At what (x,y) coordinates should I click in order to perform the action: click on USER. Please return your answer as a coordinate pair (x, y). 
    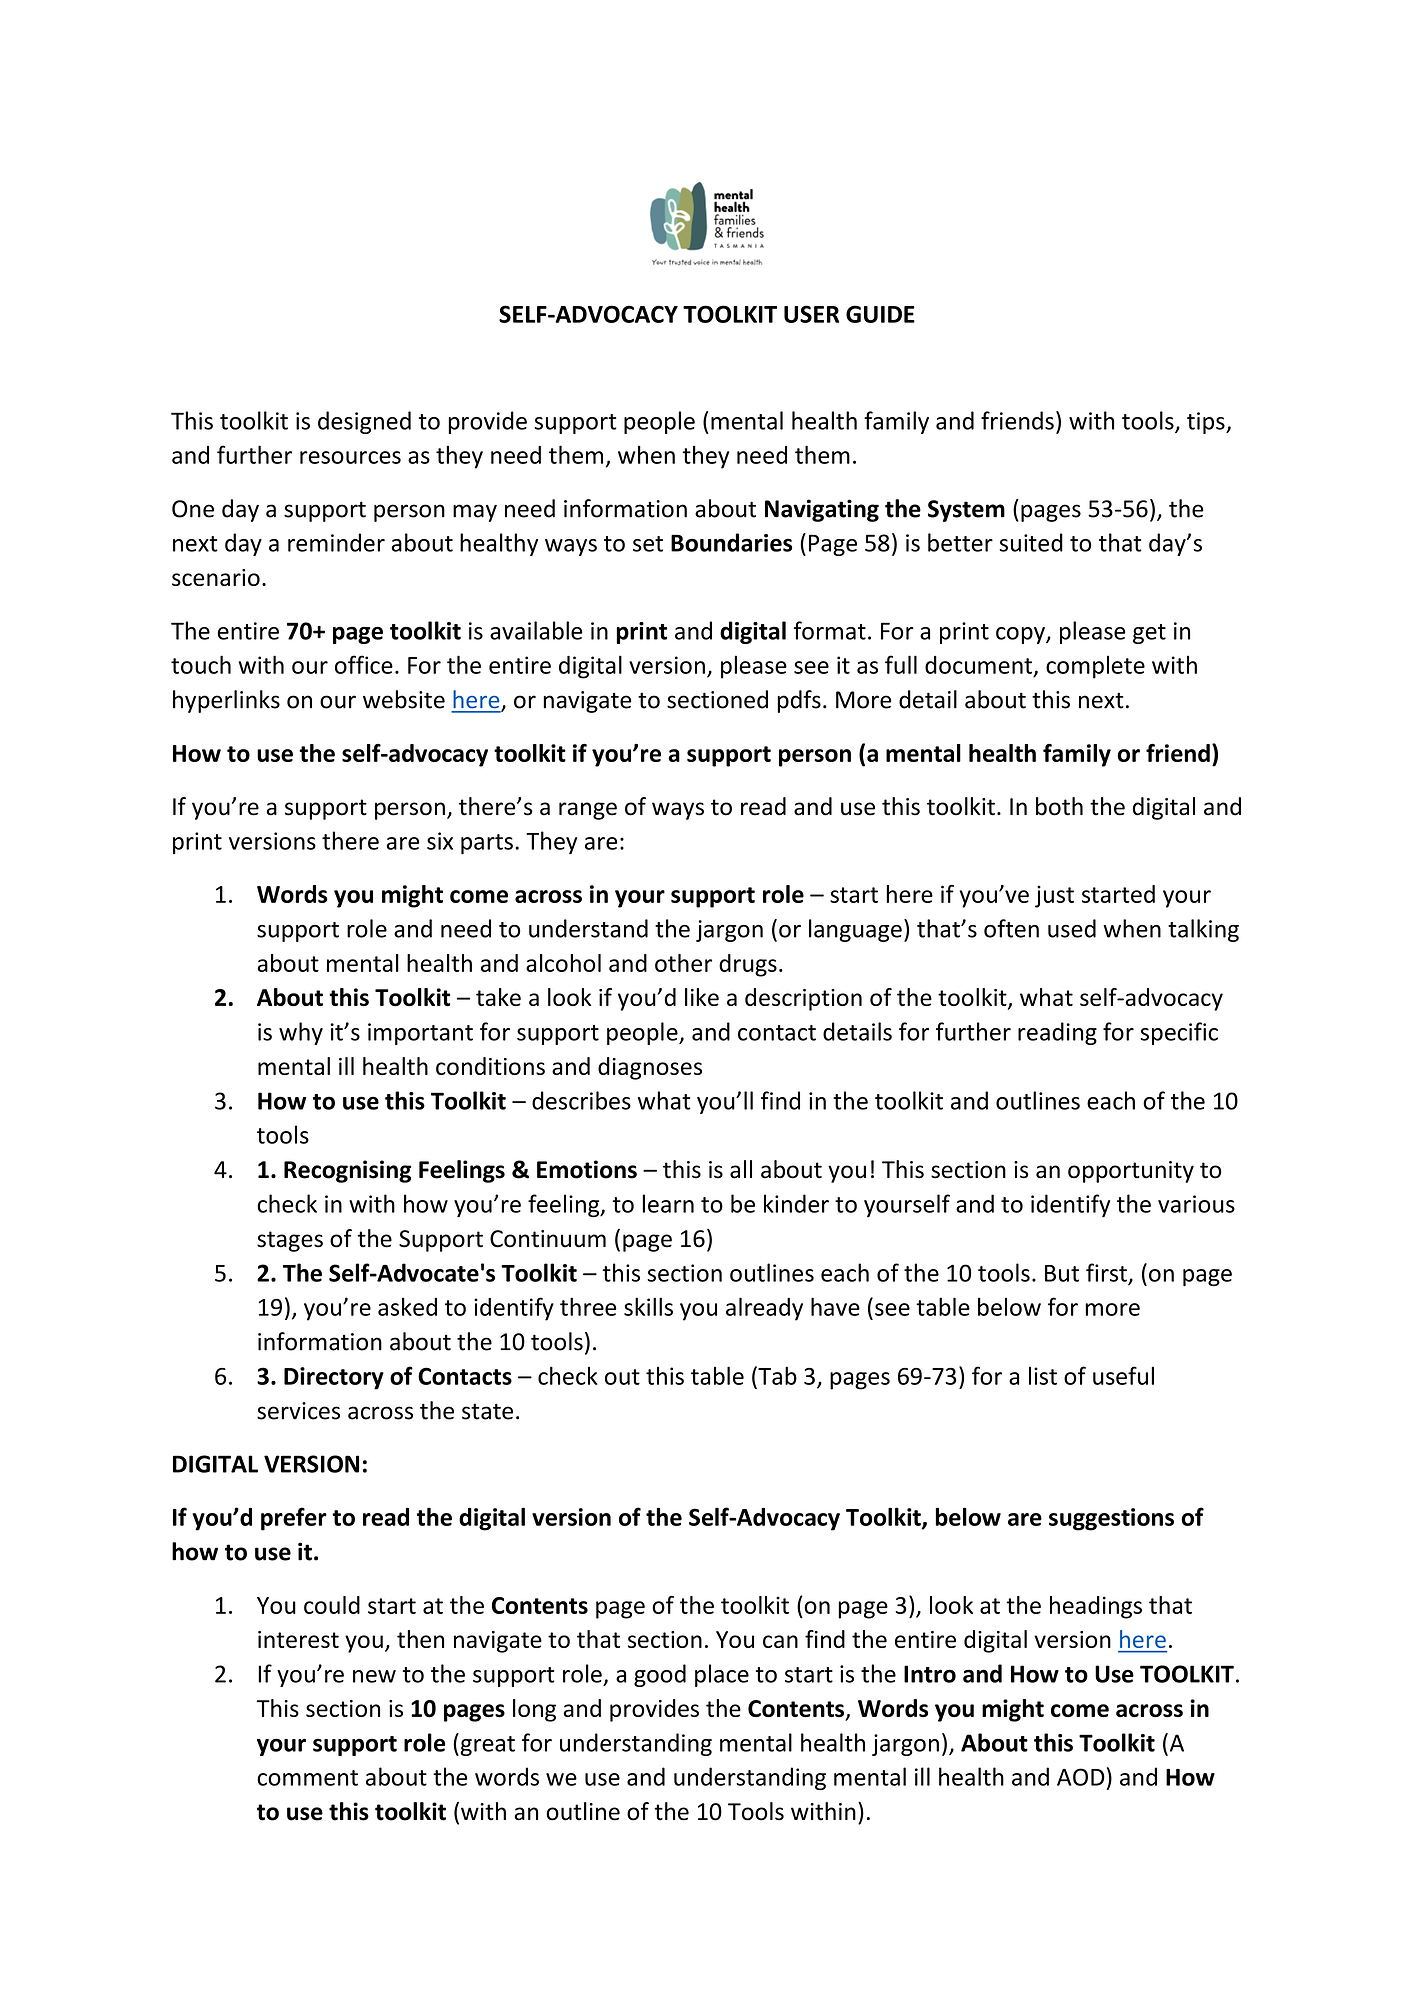
    Looking at the image, I should click on (811, 314).
